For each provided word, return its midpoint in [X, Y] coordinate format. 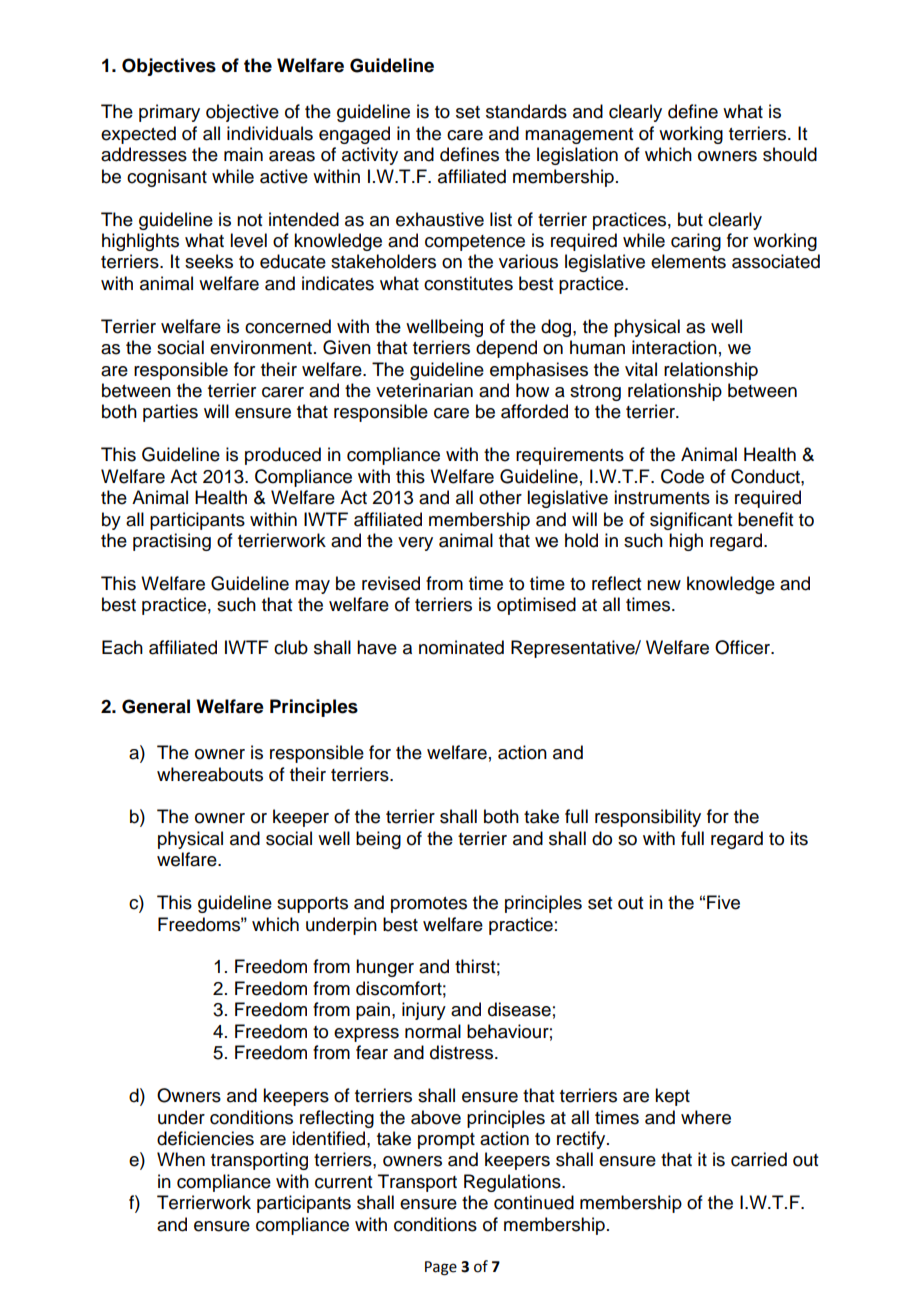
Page [441, 1268]
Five [723, 902]
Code [682, 476]
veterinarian [424, 390]
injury [424, 1011]
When [181, 1159]
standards [526, 111]
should [790, 154]
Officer [744, 647]
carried [759, 1159]
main [243, 154]
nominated [461, 647]
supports [312, 905]
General [156, 706]
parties [170, 413]
